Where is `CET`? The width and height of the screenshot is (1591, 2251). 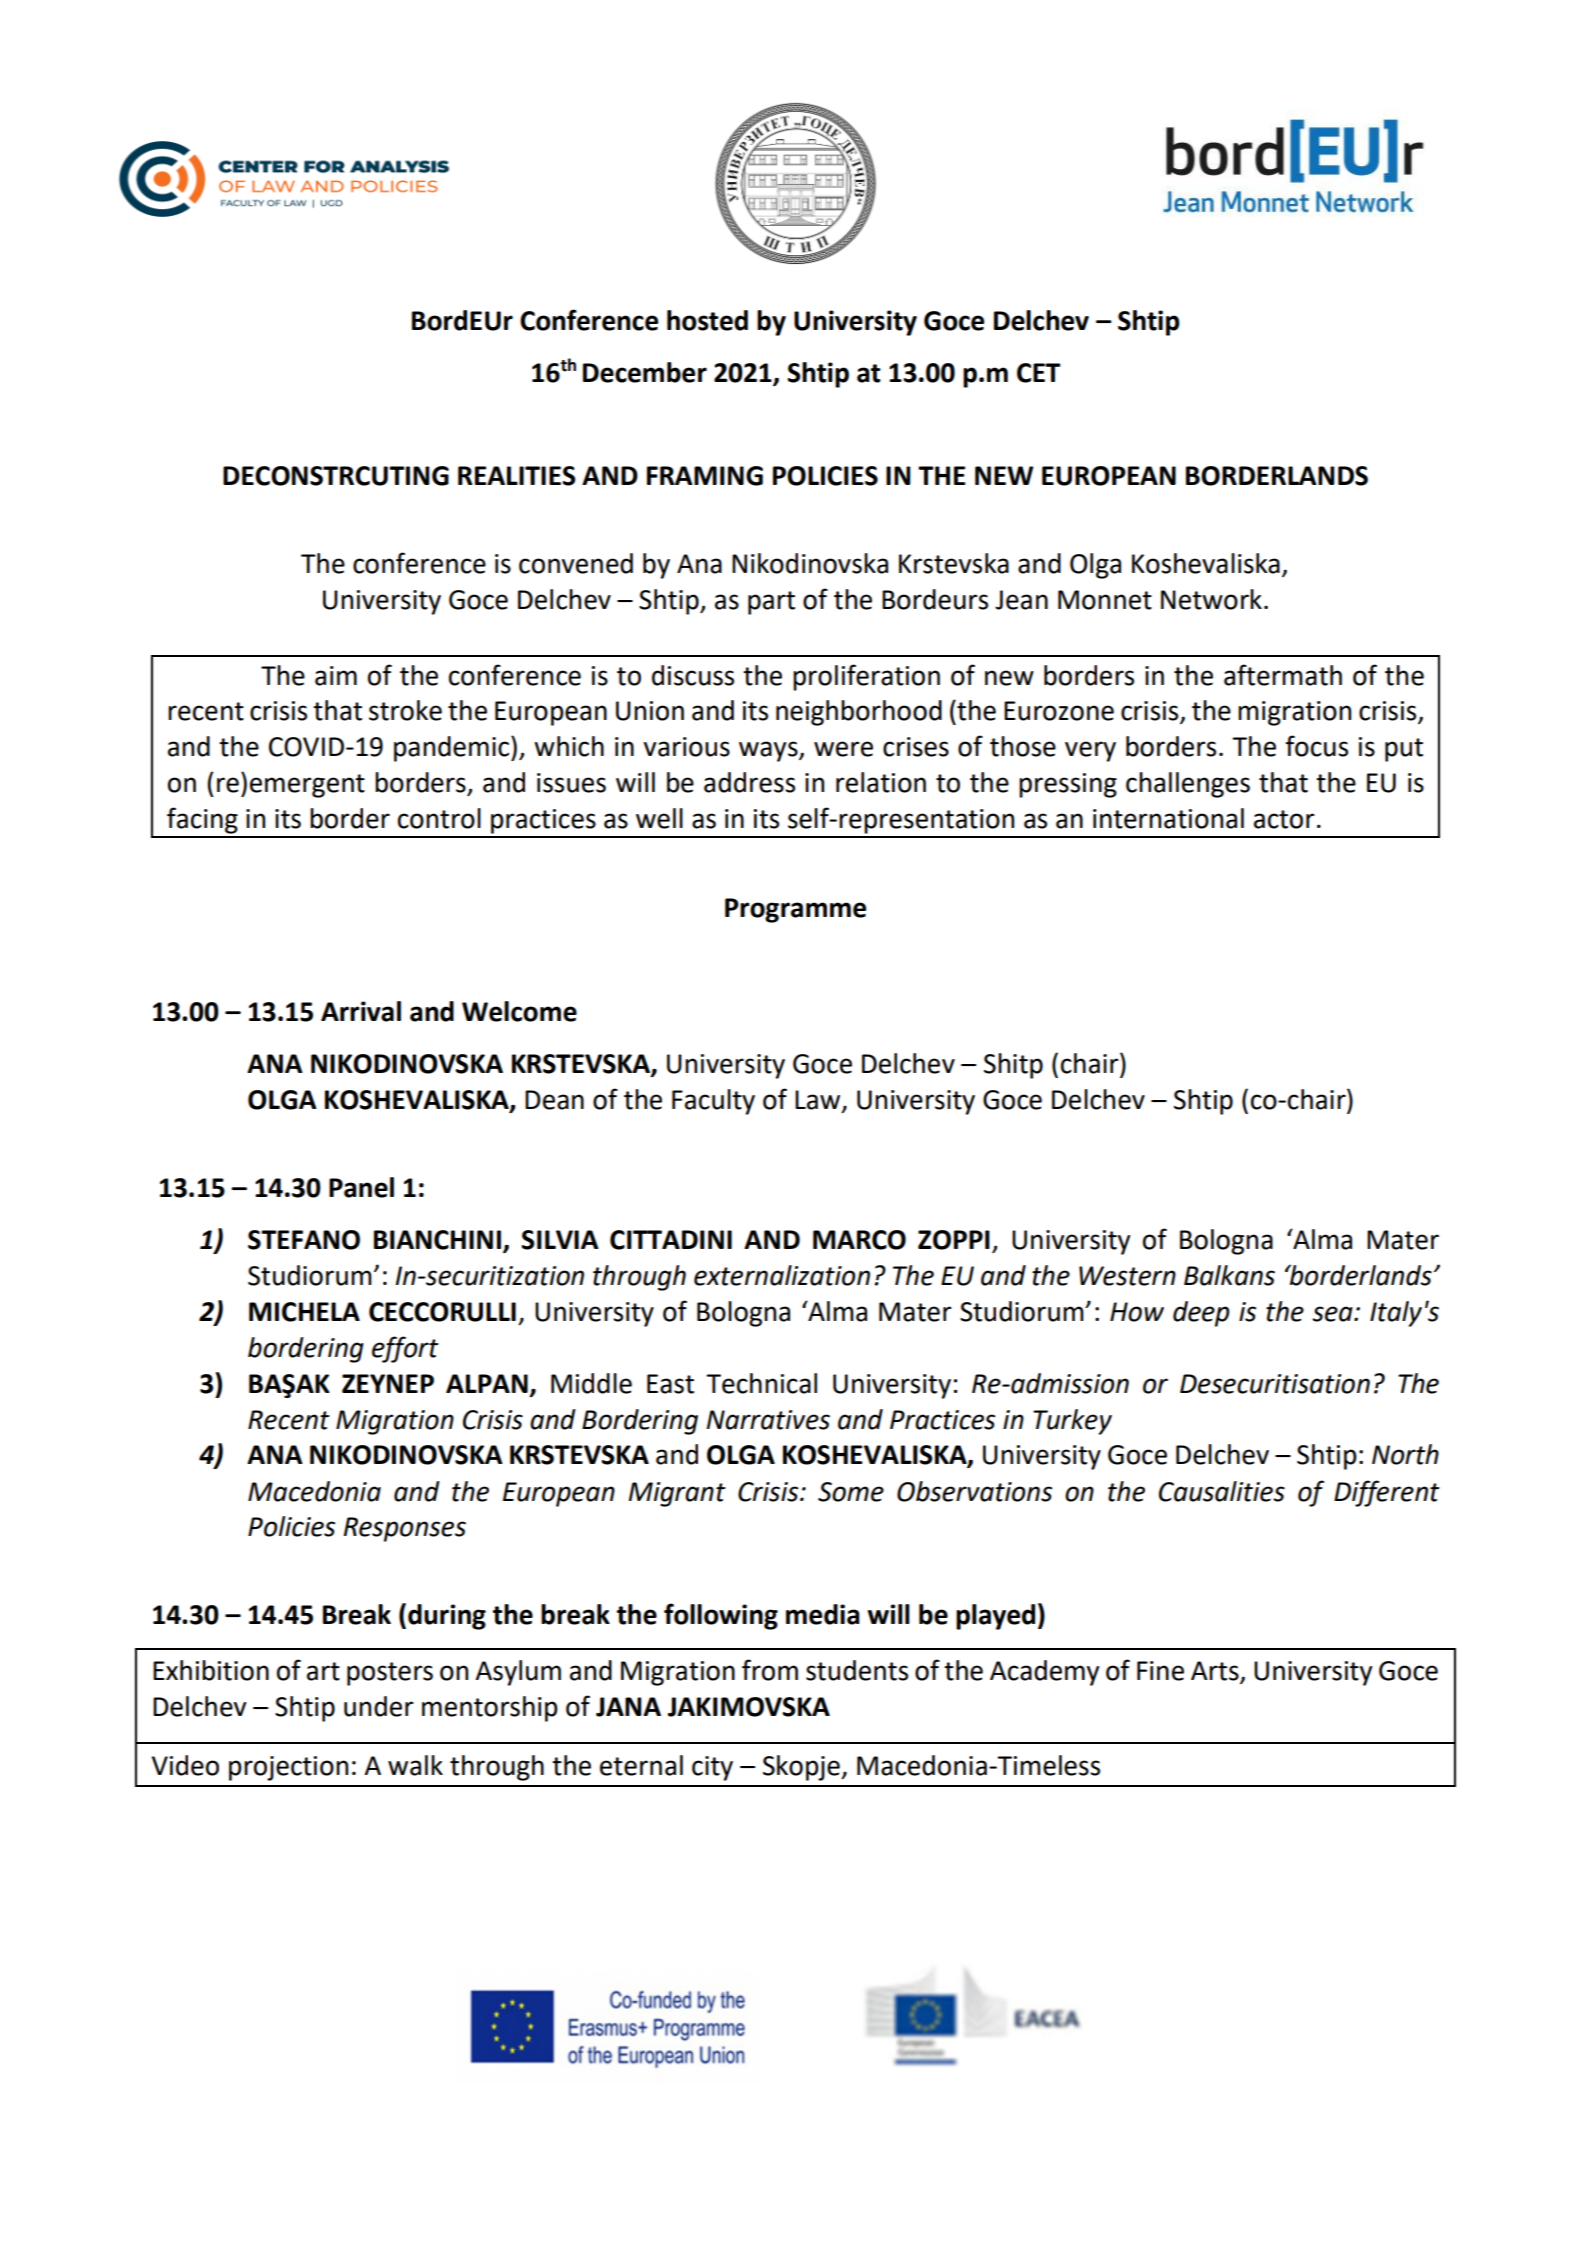 CET is located at coordinates (1039, 373).
